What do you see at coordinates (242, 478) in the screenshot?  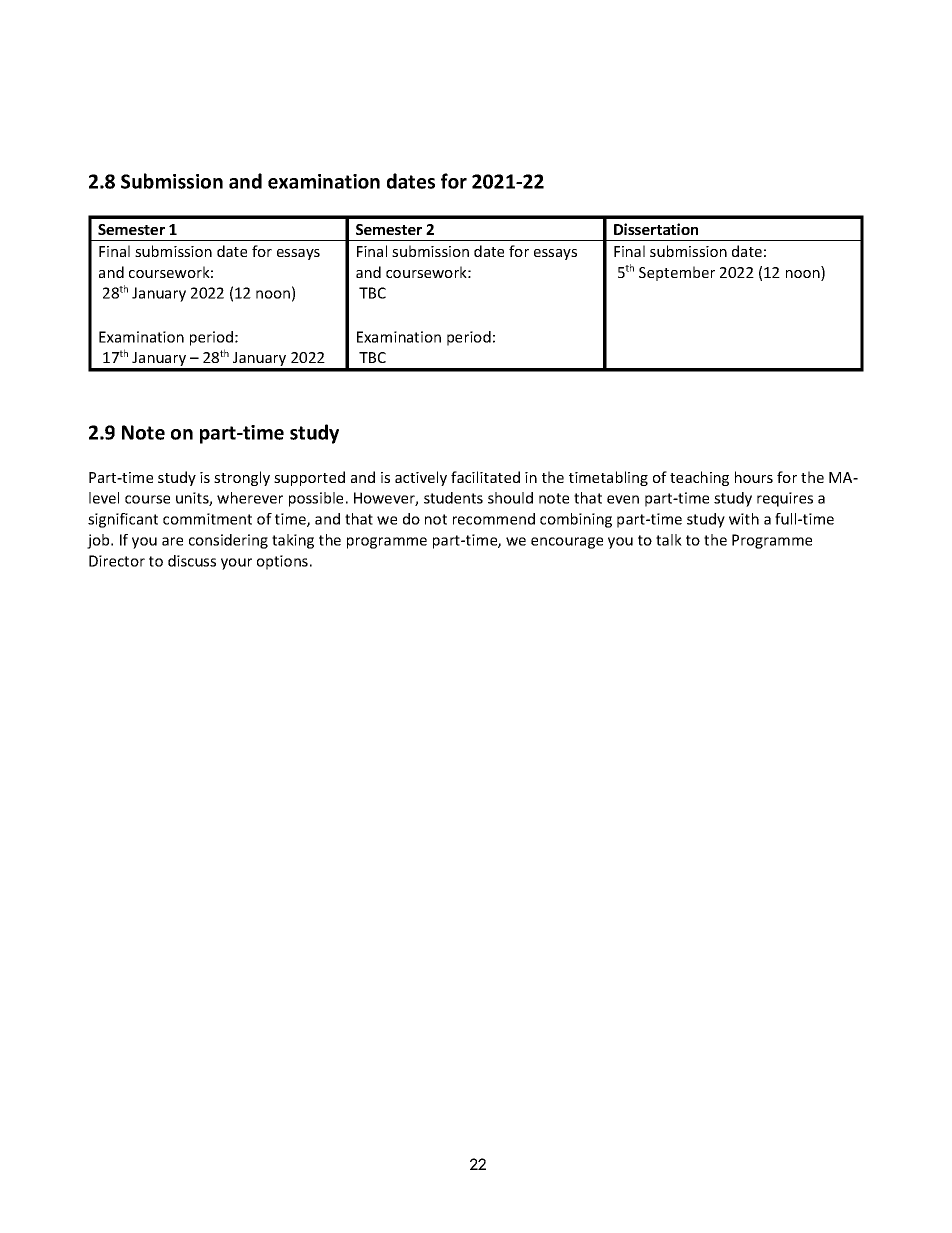 I see `strongly` at bounding box center [242, 478].
